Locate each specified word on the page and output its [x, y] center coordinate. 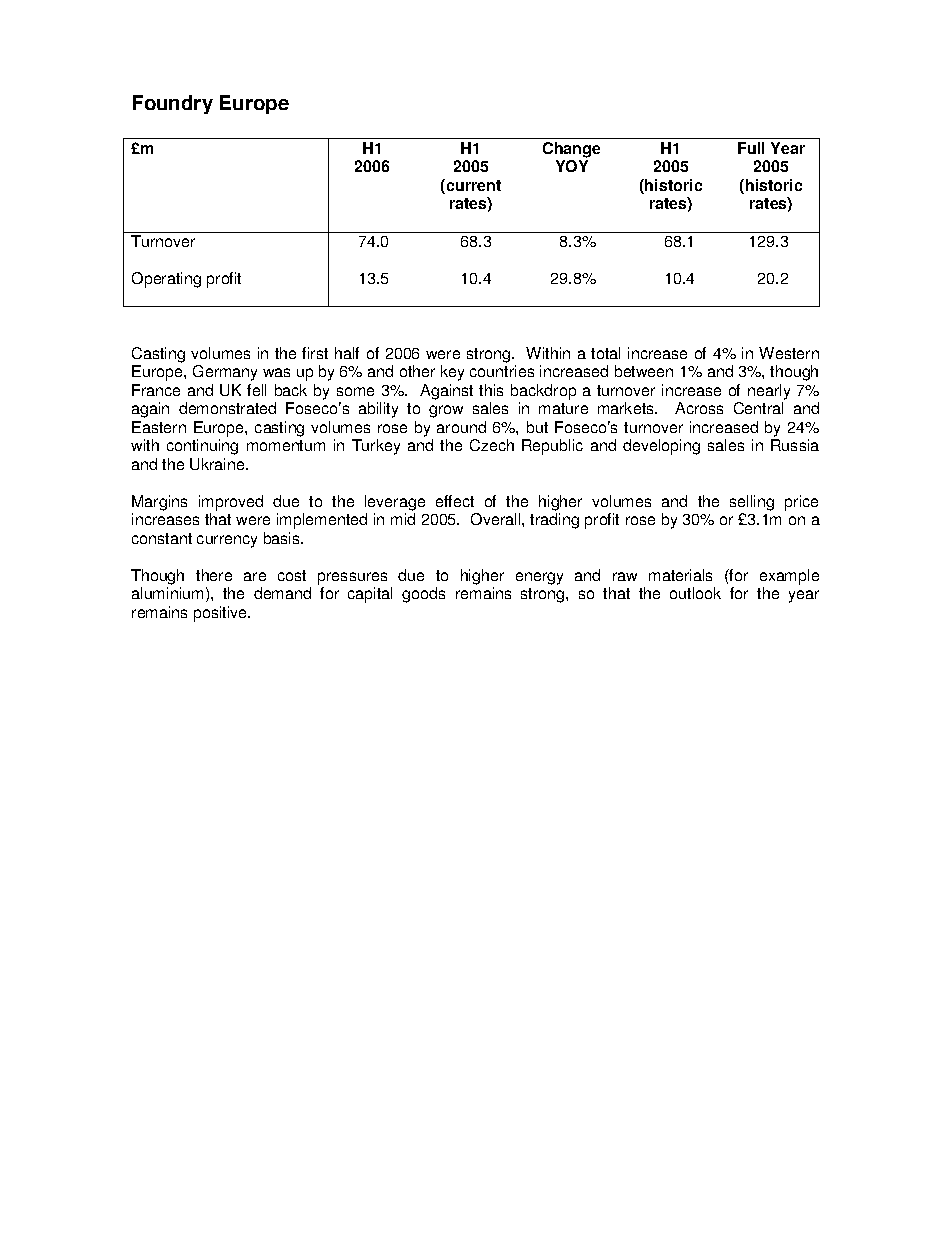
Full [751, 148]
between [644, 371]
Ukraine [218, 464]
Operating [166, 280]
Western [789, 353]
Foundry [173, 104]
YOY [572, 166]
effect [455, 501]
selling [752, 503]
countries [502, 371]
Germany [225, 373]
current [472, 186]
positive [222, 614]
